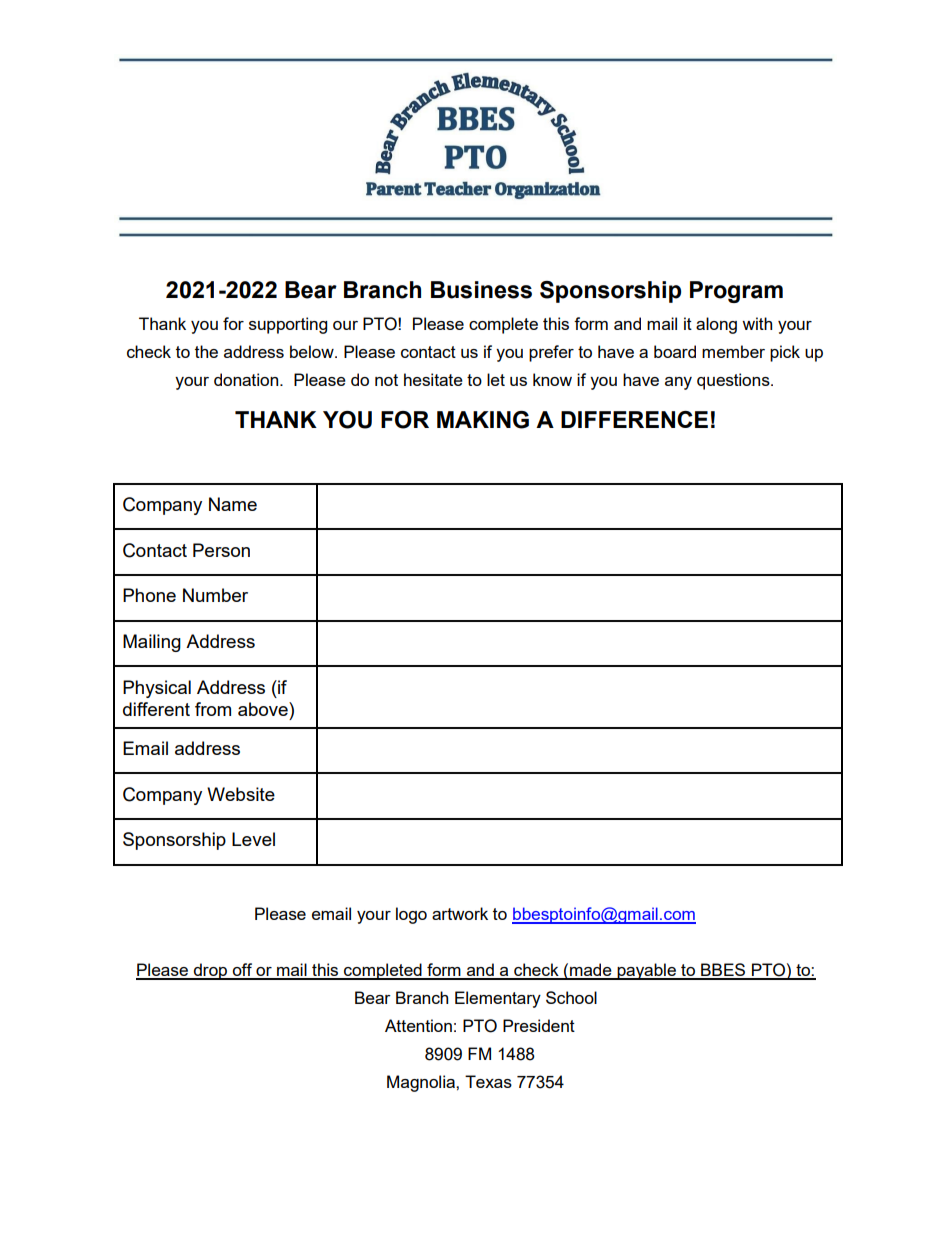  What do you see at coordinates (488, 1081) in the screenshot?
I see `Texas` at bounding box center [488, 1081].
